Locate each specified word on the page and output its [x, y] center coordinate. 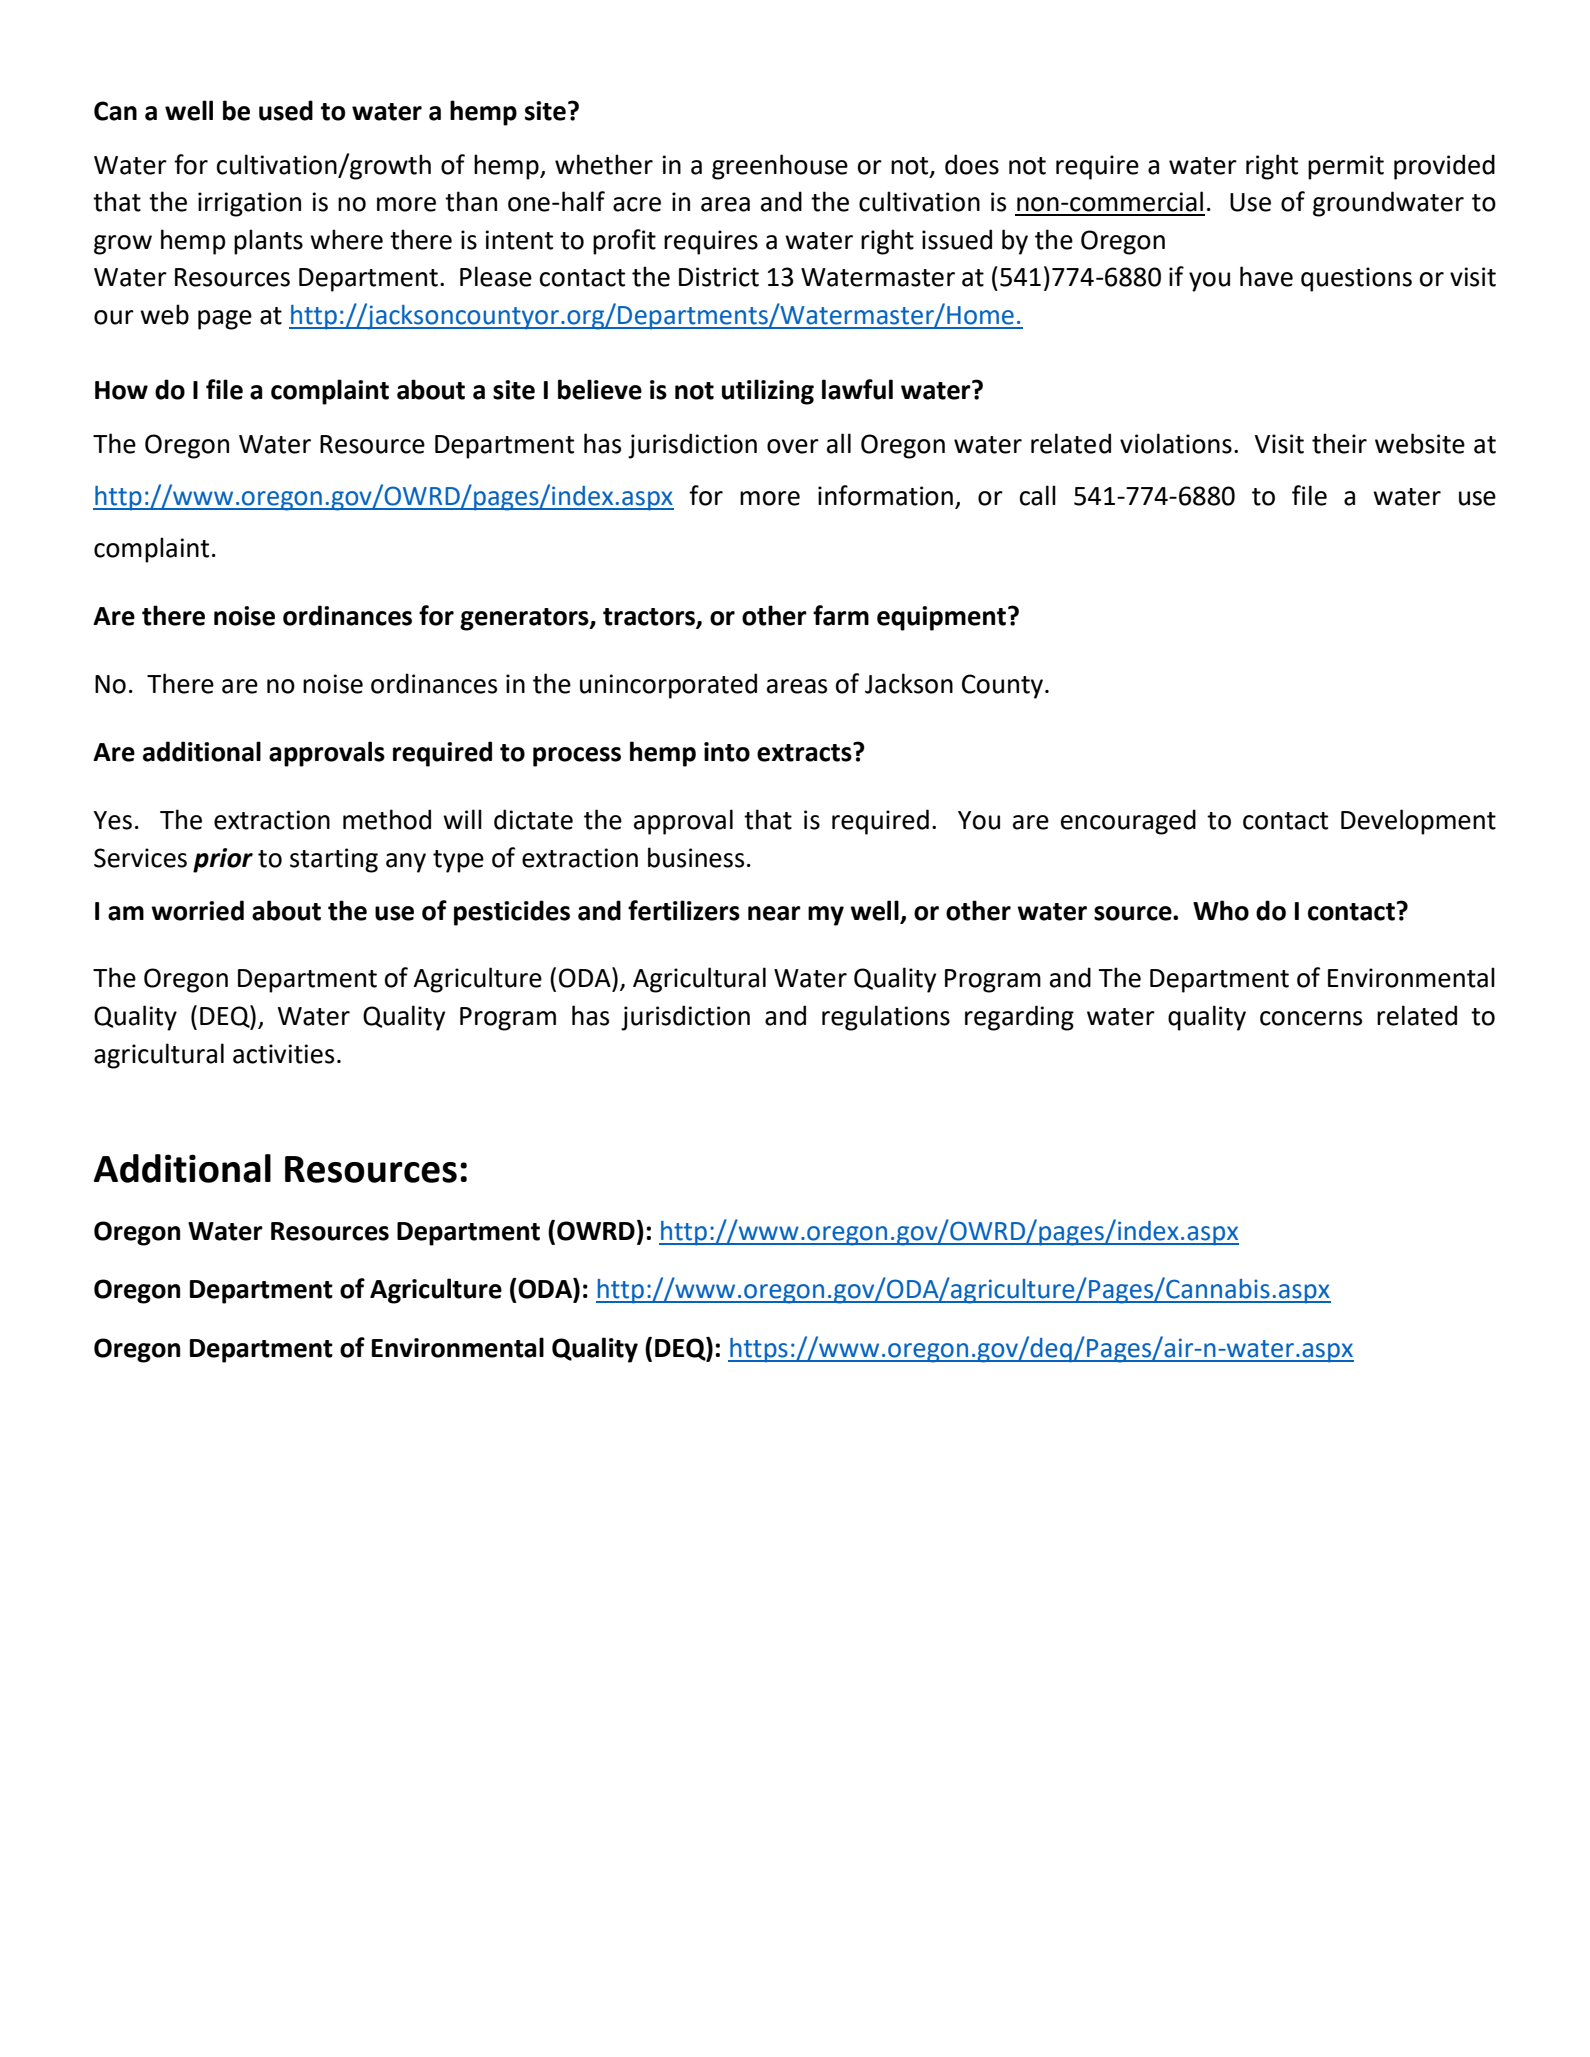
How [121, 390]
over [793, 446]
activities [283, 1054]
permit [1346, 167]
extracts [805, 752]
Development [1418, 822]
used [286, 110]
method [387, 819]
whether [604, 164]
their [1339, 443]
